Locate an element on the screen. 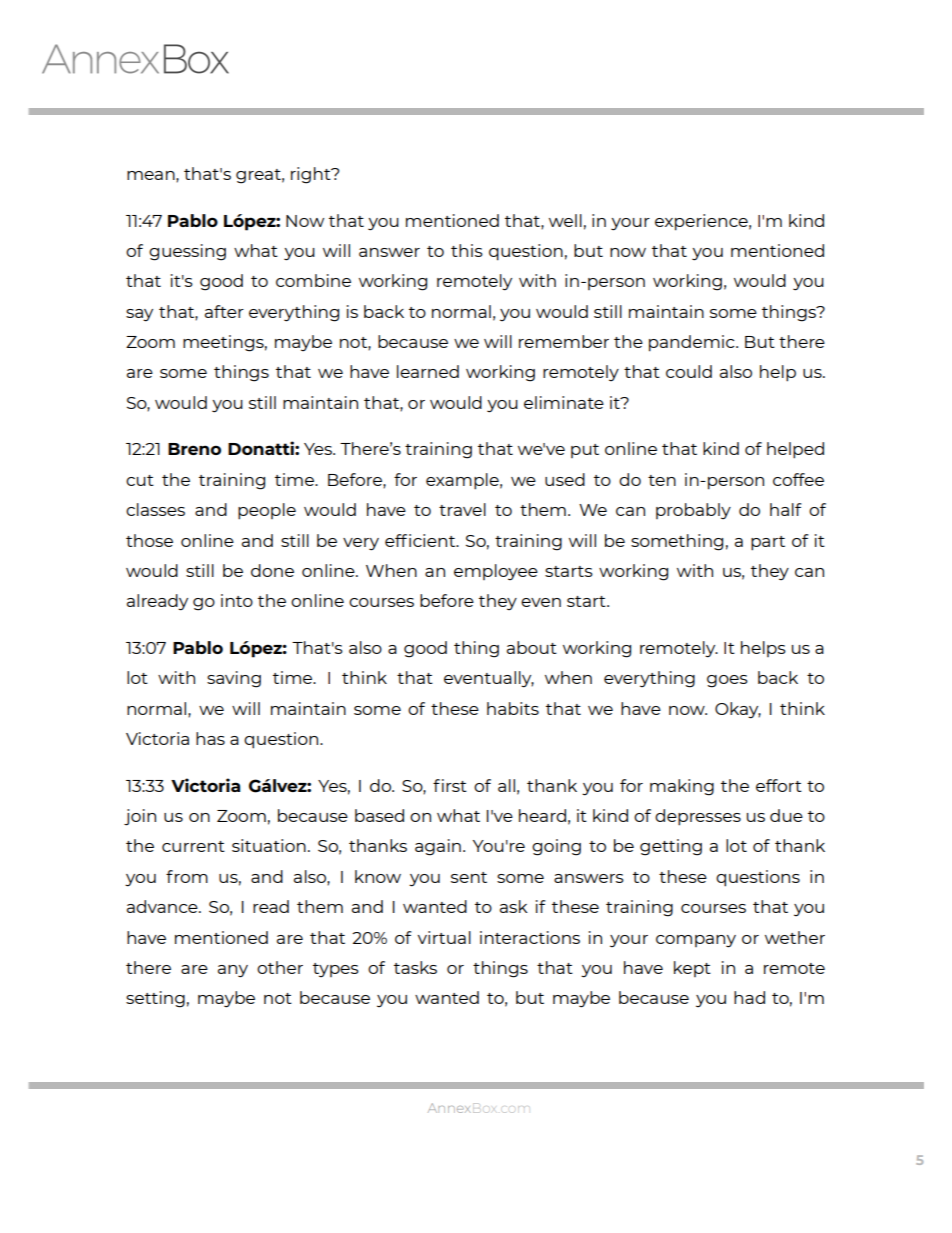  other is located at coordinates (280, 967).
